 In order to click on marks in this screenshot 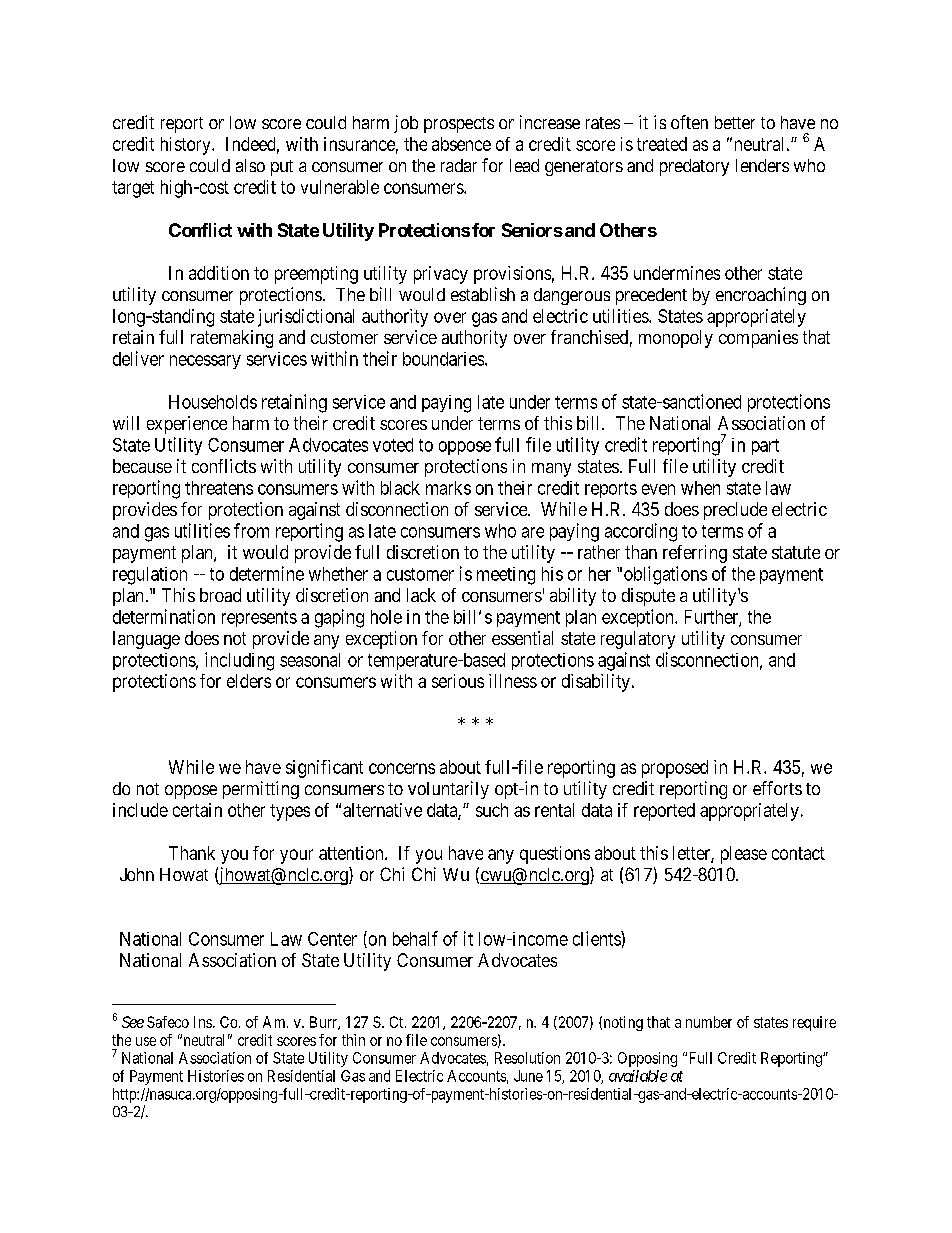, I will do `click(448, 488)`.
